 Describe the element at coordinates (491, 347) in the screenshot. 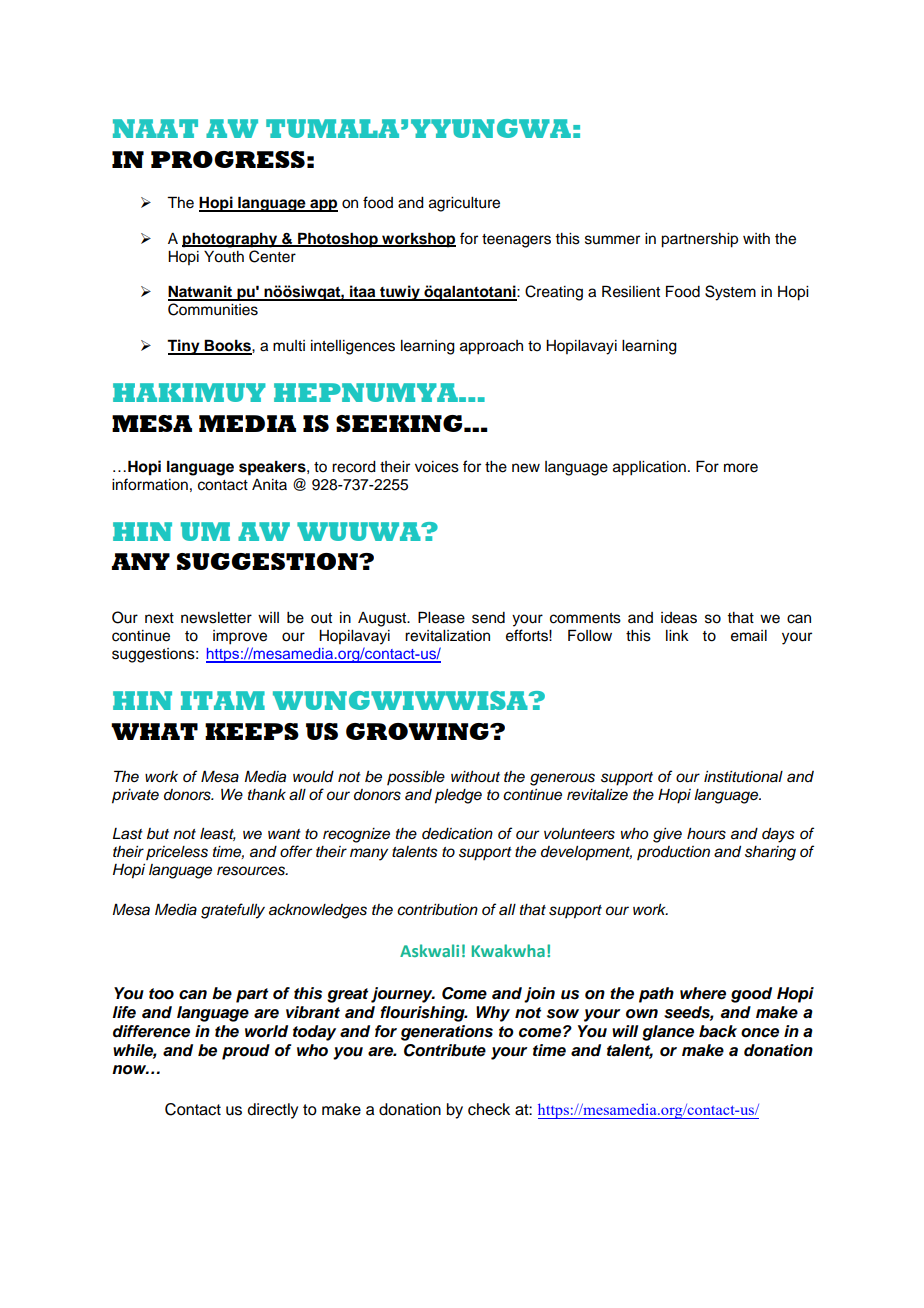

I see `approach` at that location.
